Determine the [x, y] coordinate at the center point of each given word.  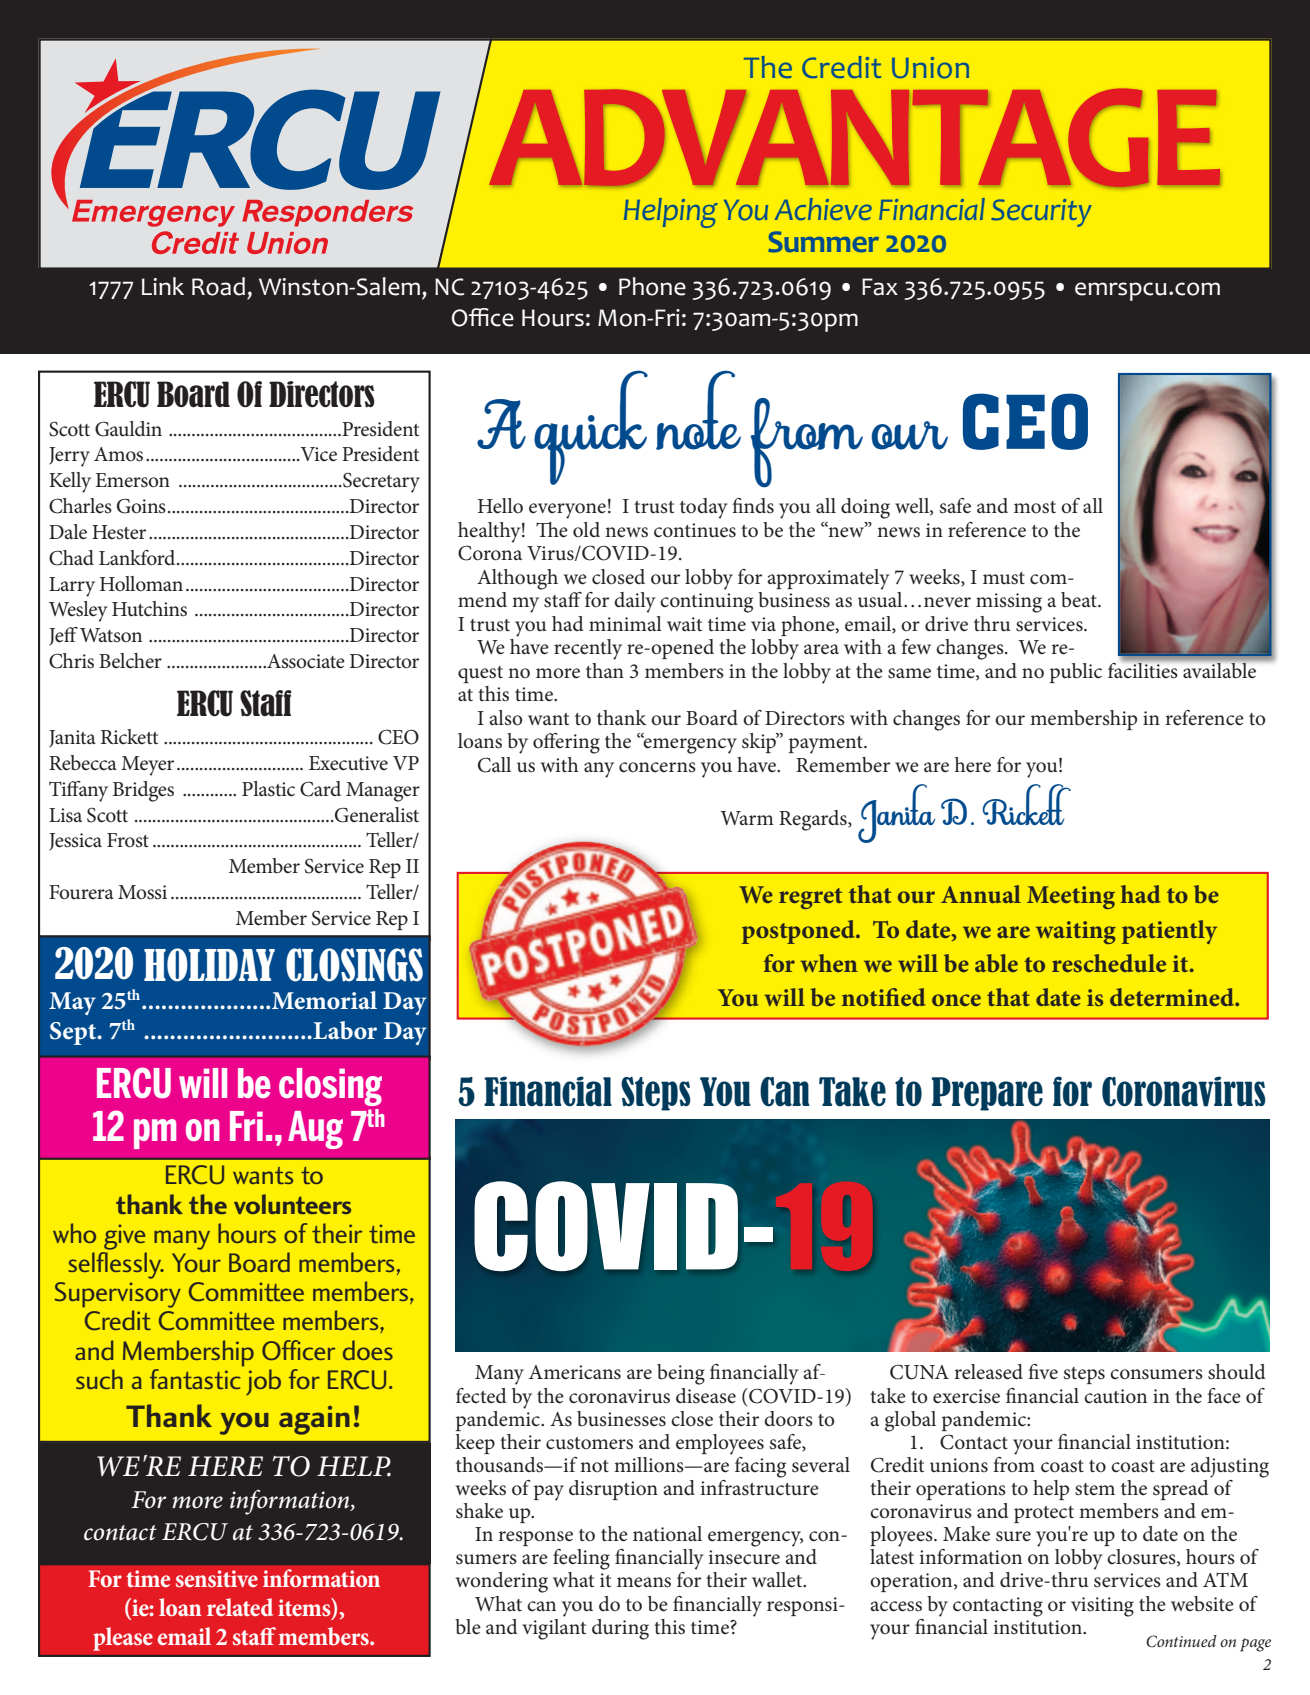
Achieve [823, 209]
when [829, 963]
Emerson [132, 480]
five [1043, 1372]
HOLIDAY [209, 965]
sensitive [217, 1579]
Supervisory [118, 1295]
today [704, 508]
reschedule [1109, 963]
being [681, 1374]
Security [1041, 213]
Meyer [147, 766]
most [1035, 507]
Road [218, 286]
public [1076, 673]
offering [566, 743]
